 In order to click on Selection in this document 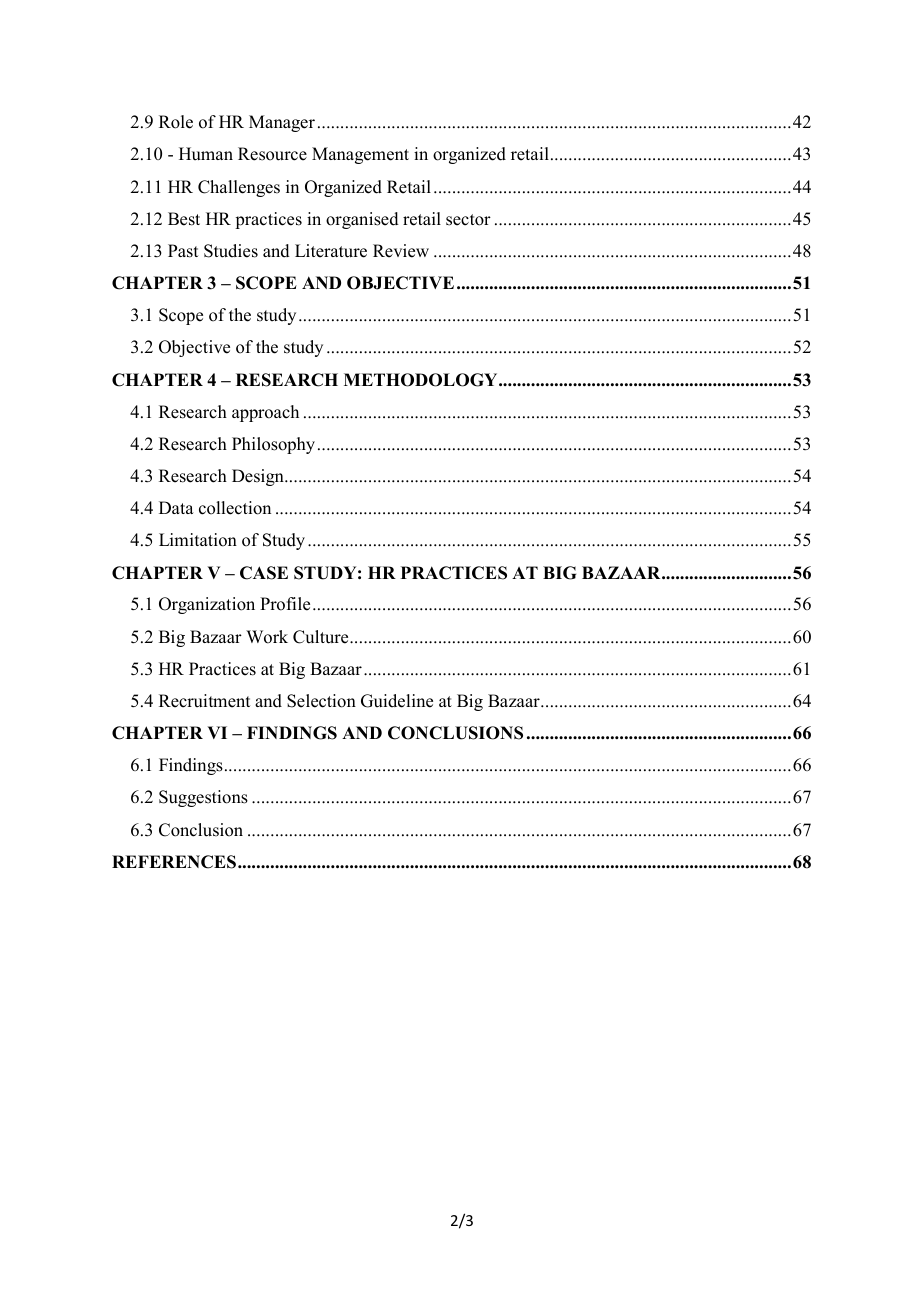, I will do `click(321, 701)`.
